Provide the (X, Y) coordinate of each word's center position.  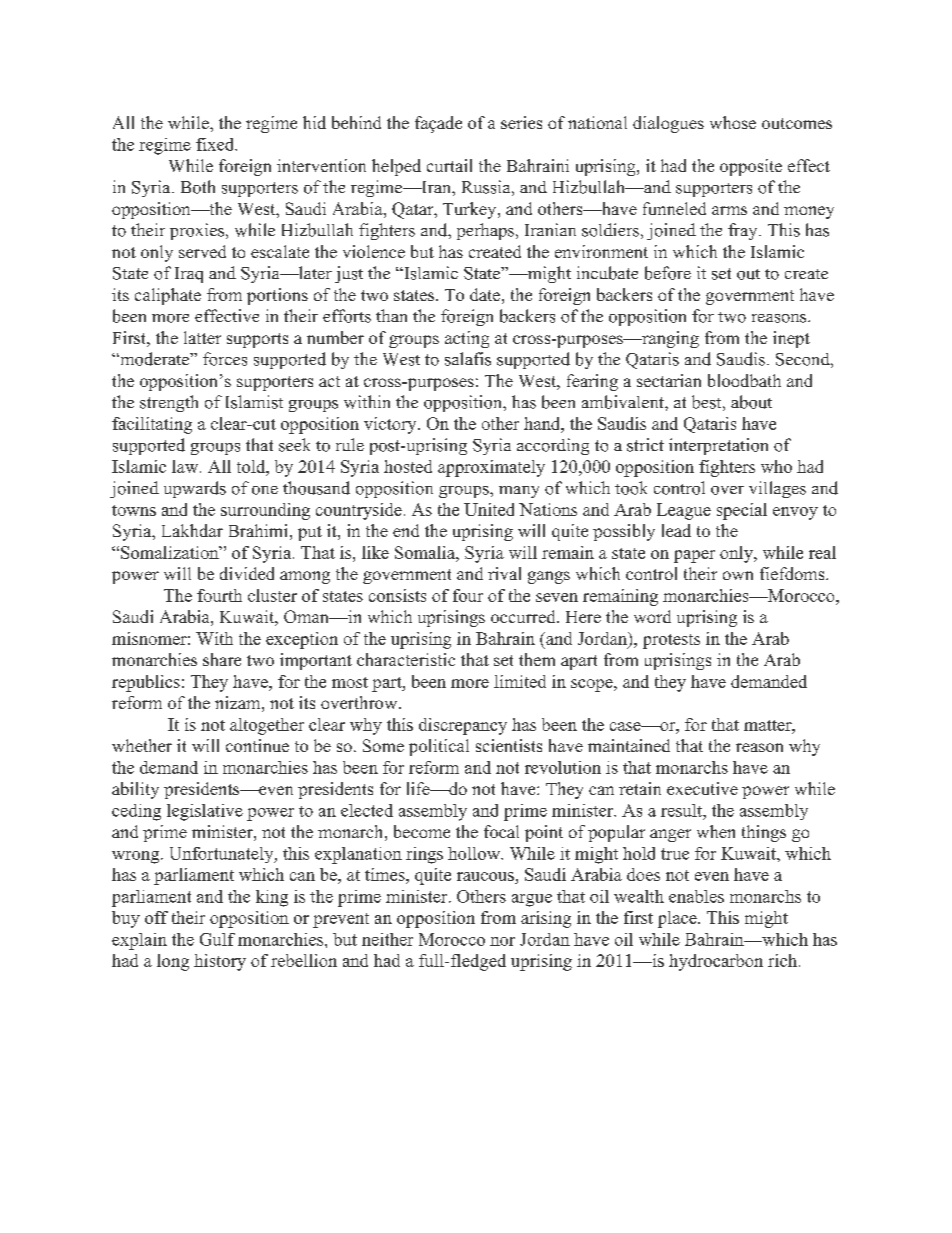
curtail (449, 165)
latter (202, 337)
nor (502, 941)
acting (467, 339)
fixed (216, 144)
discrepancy (463, 726)
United (489, 509)
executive (702, 788)
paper (694, 556)
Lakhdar (192, 530)
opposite (751, 167)
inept (791, 339)
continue (257, 745)
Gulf (217, 939)
